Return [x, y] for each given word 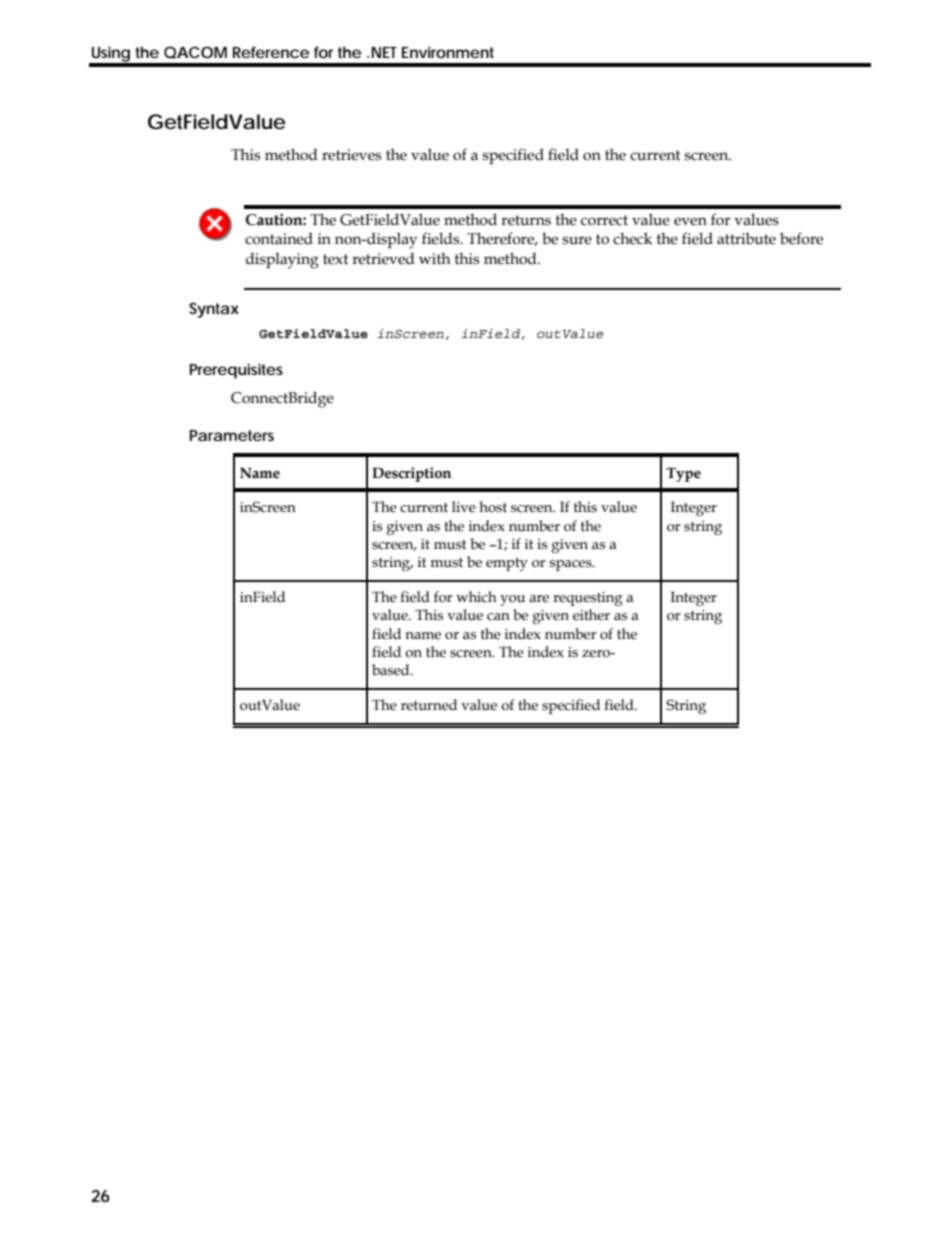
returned [429, 705]
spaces [571, 565]
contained [279, 238]
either [591, 615]
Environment [448, 52]
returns [526, 220]
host [493, 507]
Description [411, 474]
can [498, 617]
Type [683, 475]
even [690, 221]
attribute [746, 238]
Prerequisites [236, 371]
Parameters [232, 435]
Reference [271, 52]
